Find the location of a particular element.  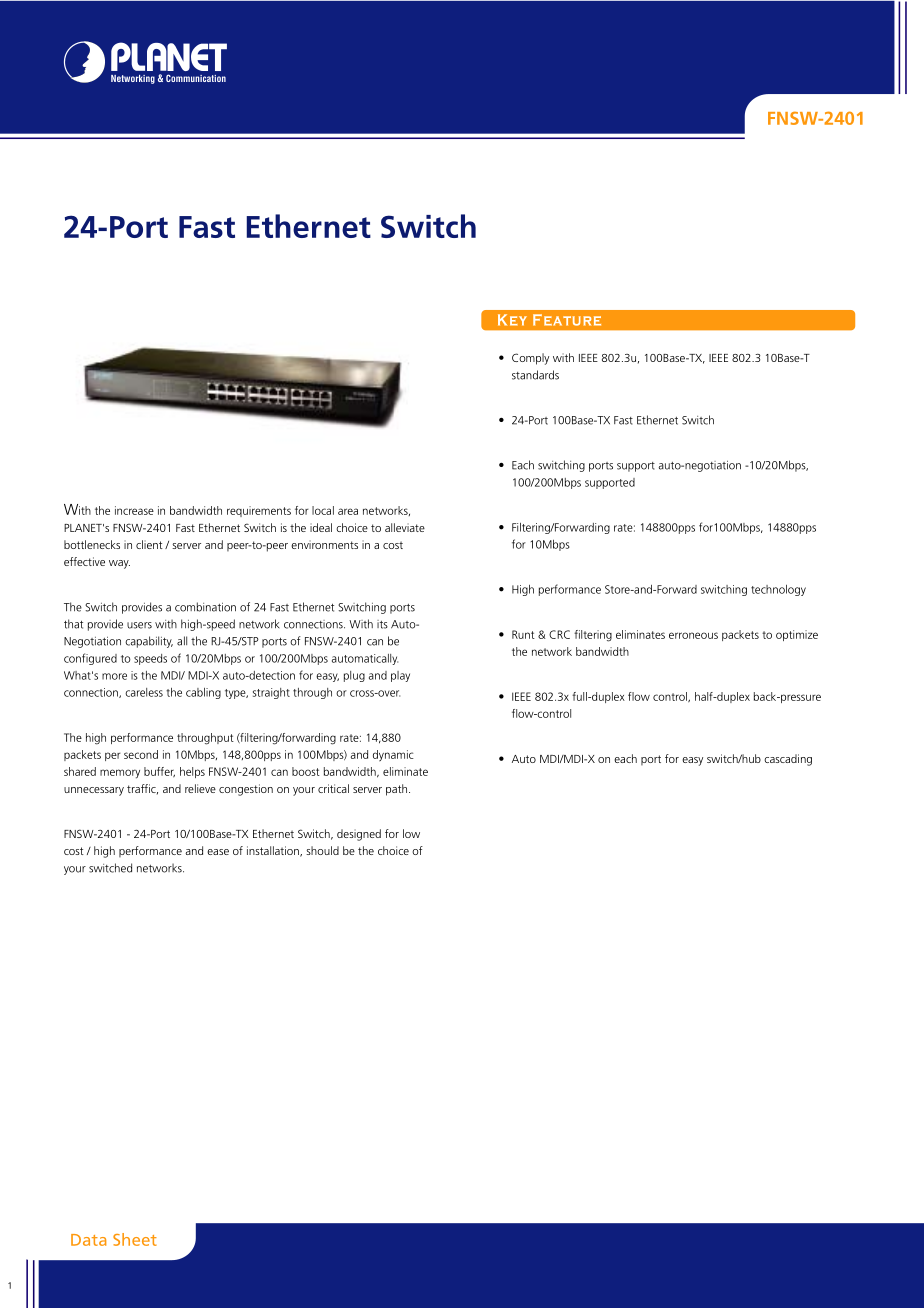

Key is located at coordinates (512, 320).
